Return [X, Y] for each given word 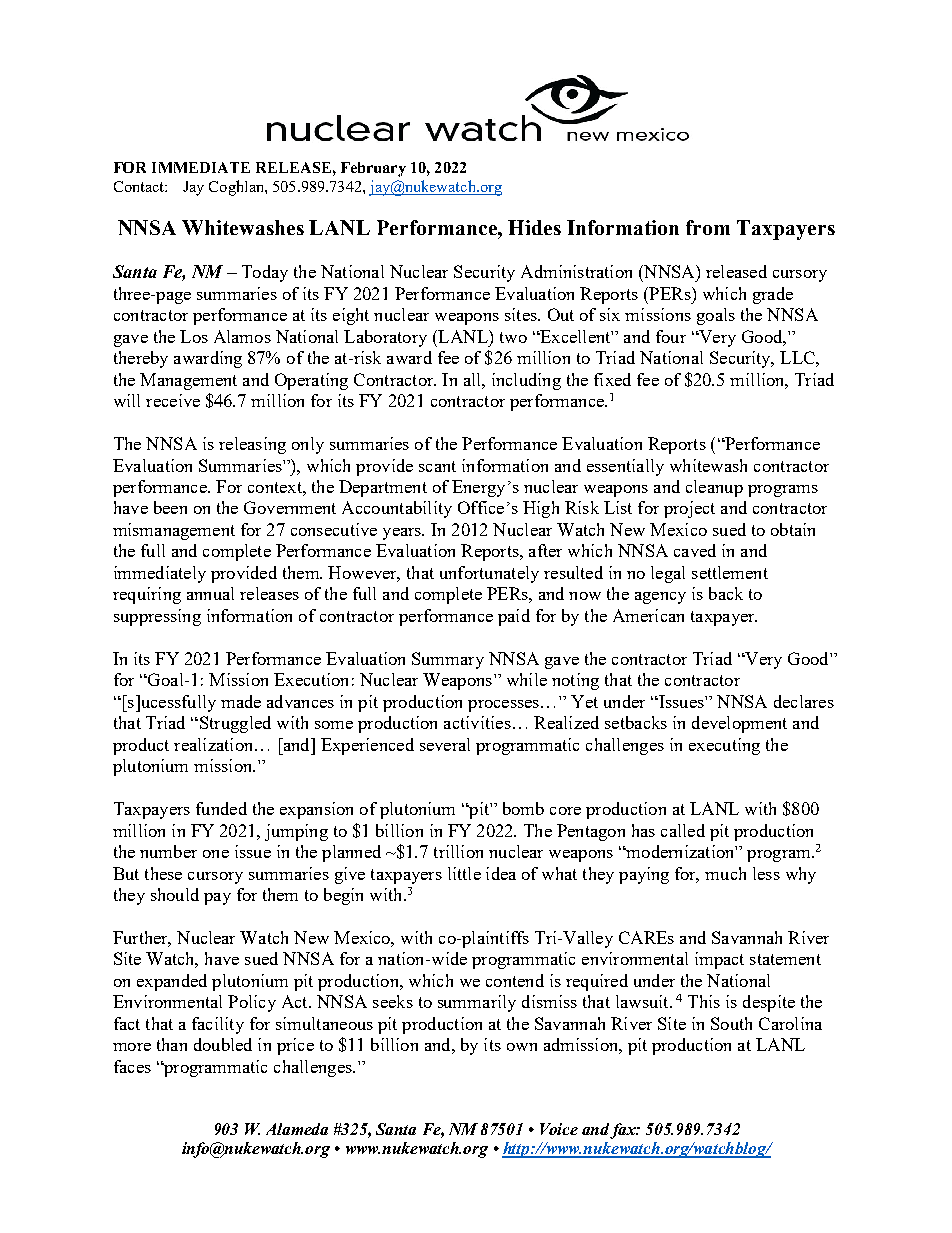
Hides [534, 227]
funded [221, 808]
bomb [523, 808]
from [708, 227]
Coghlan [237, 188]
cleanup [714, 488]
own [522, 1047]
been [170, 507]
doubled [223, 1044]
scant [437, 466]
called [683, 830]
